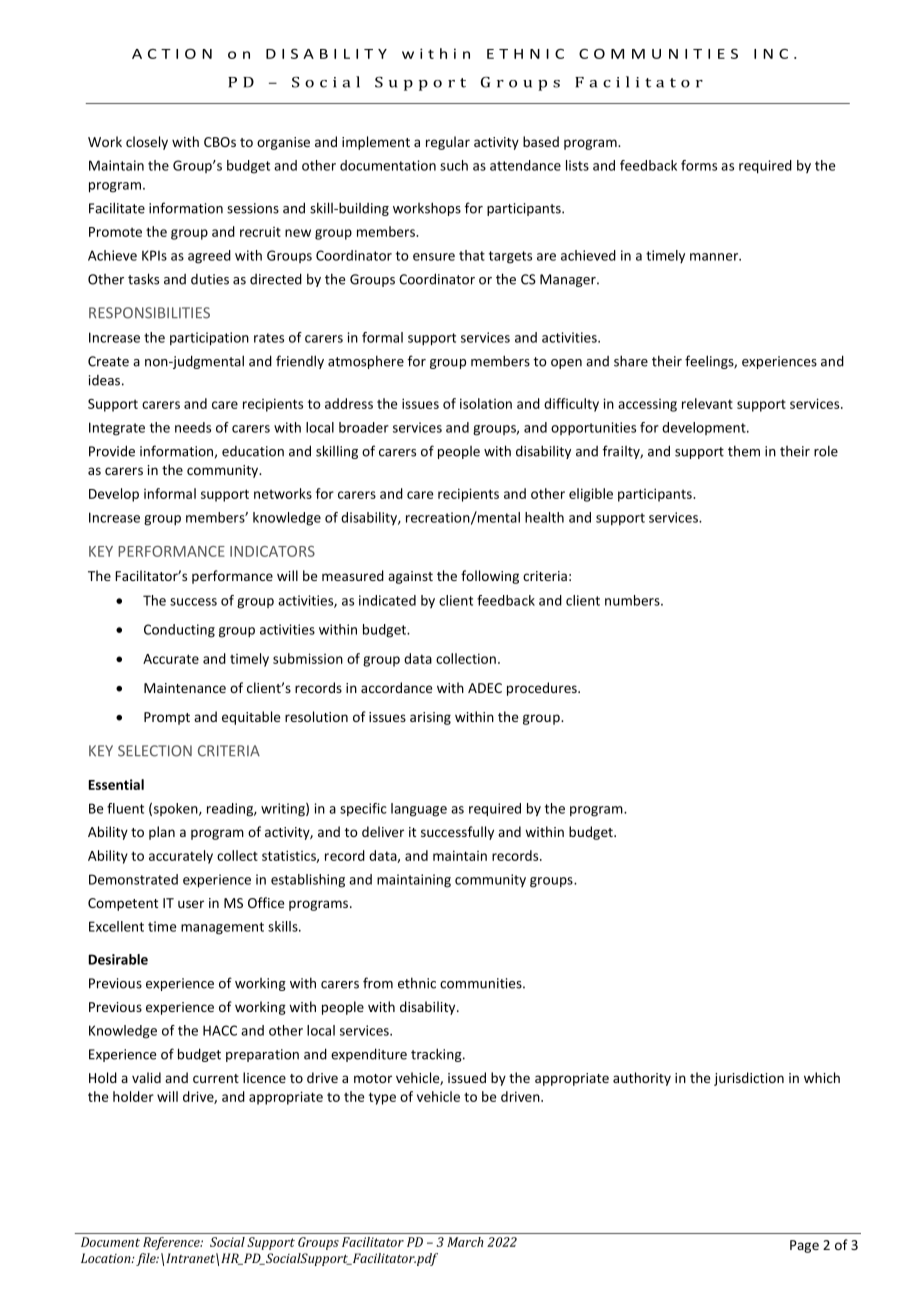 The height and width of the screenshot is (1309, 924). I want to click on closely, so click(147, 143).
